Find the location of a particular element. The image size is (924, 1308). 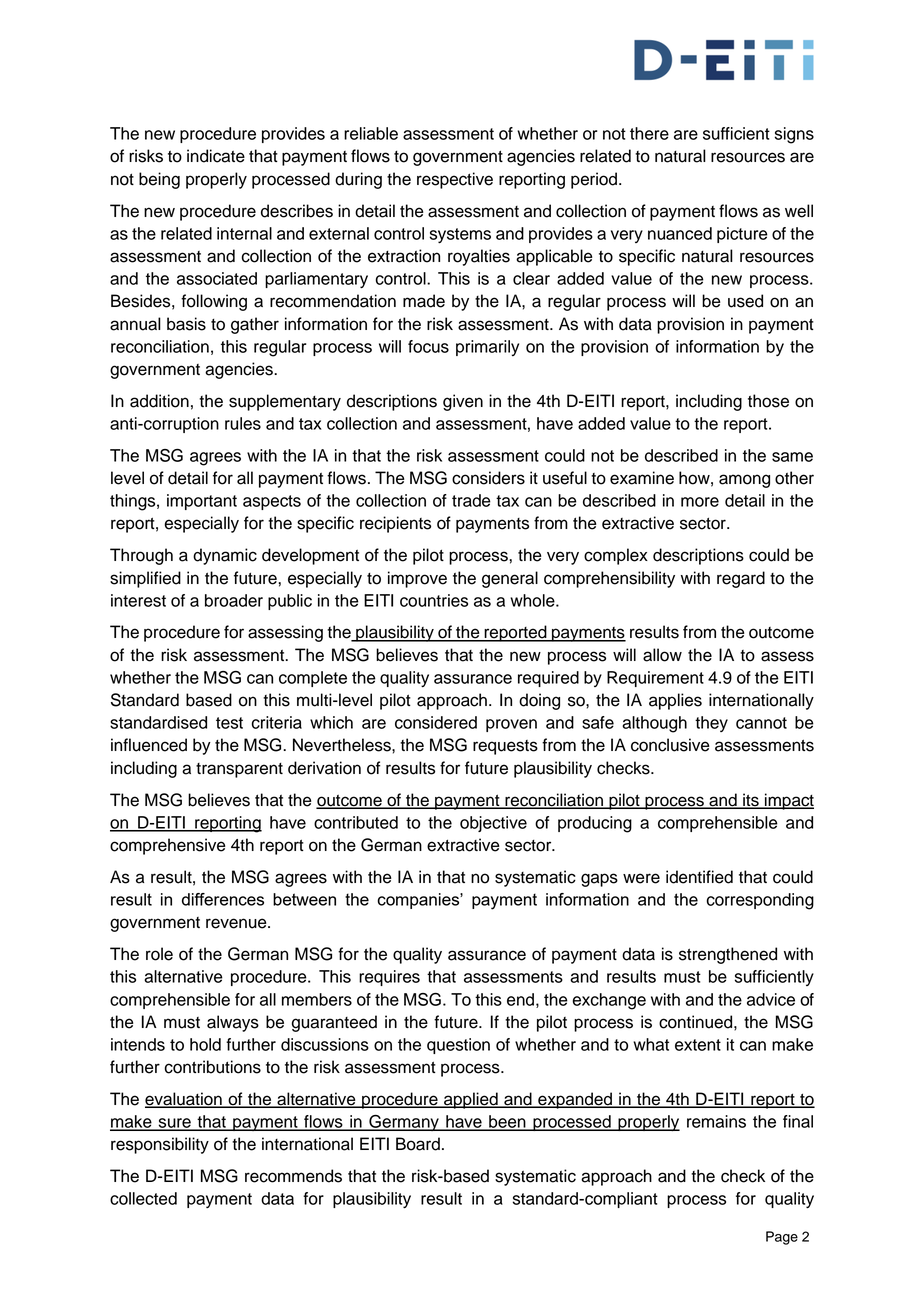

Page is located at coordinates (782, 1238).
